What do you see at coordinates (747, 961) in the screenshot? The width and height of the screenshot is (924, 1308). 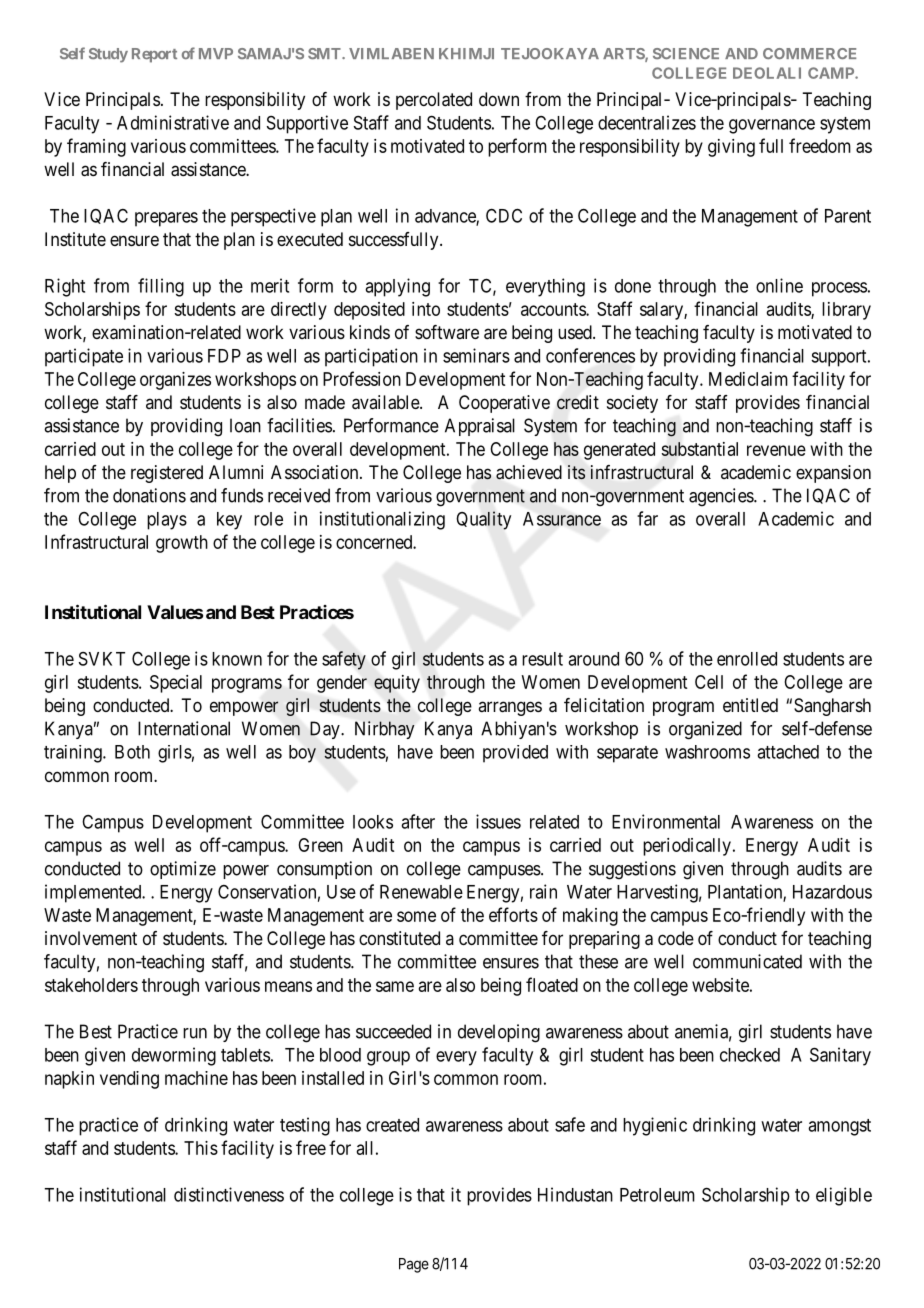 I see `communicated` at bounding box center [747, 961].
